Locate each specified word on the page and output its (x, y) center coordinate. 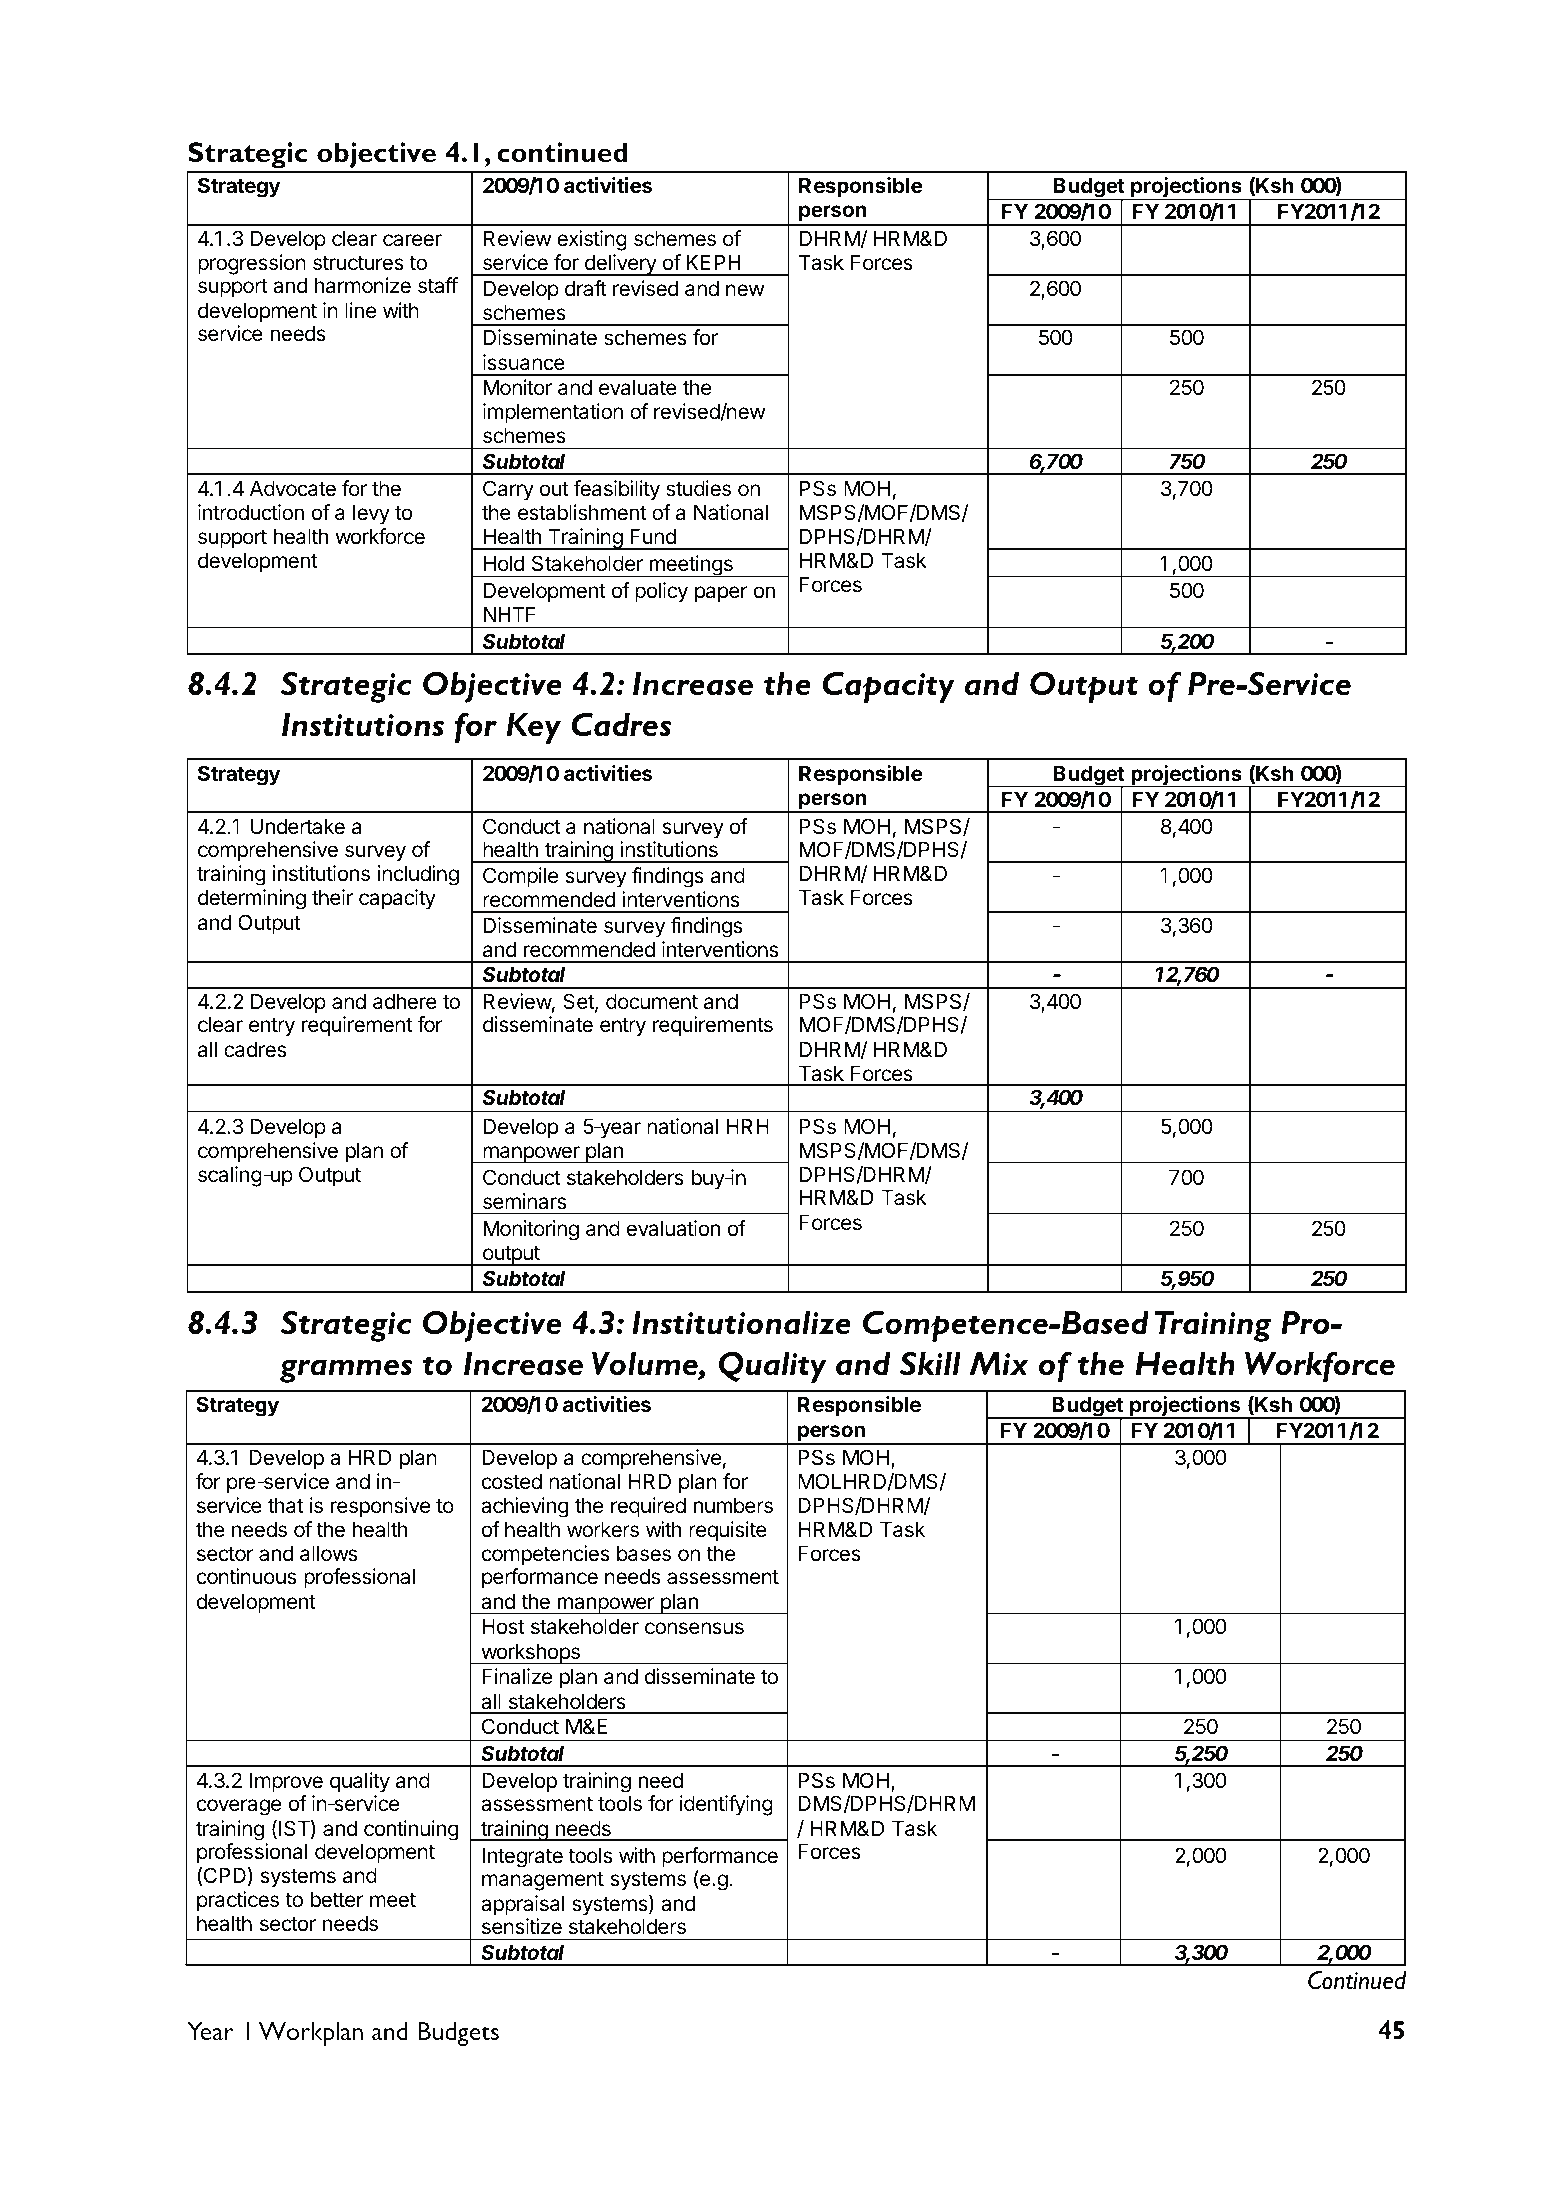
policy (661, 592)
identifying (726, 1805)
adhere (405, 1001)
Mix (999, 1363)
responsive (380, 1507)
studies (698, 488)
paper (721, 594)
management (543, 1881)
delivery (620, 265)
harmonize (363, 285)
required (648, 1507)
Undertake (298, 826)
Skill (930, 1364)
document (652, 1001)
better (337, 1899)
